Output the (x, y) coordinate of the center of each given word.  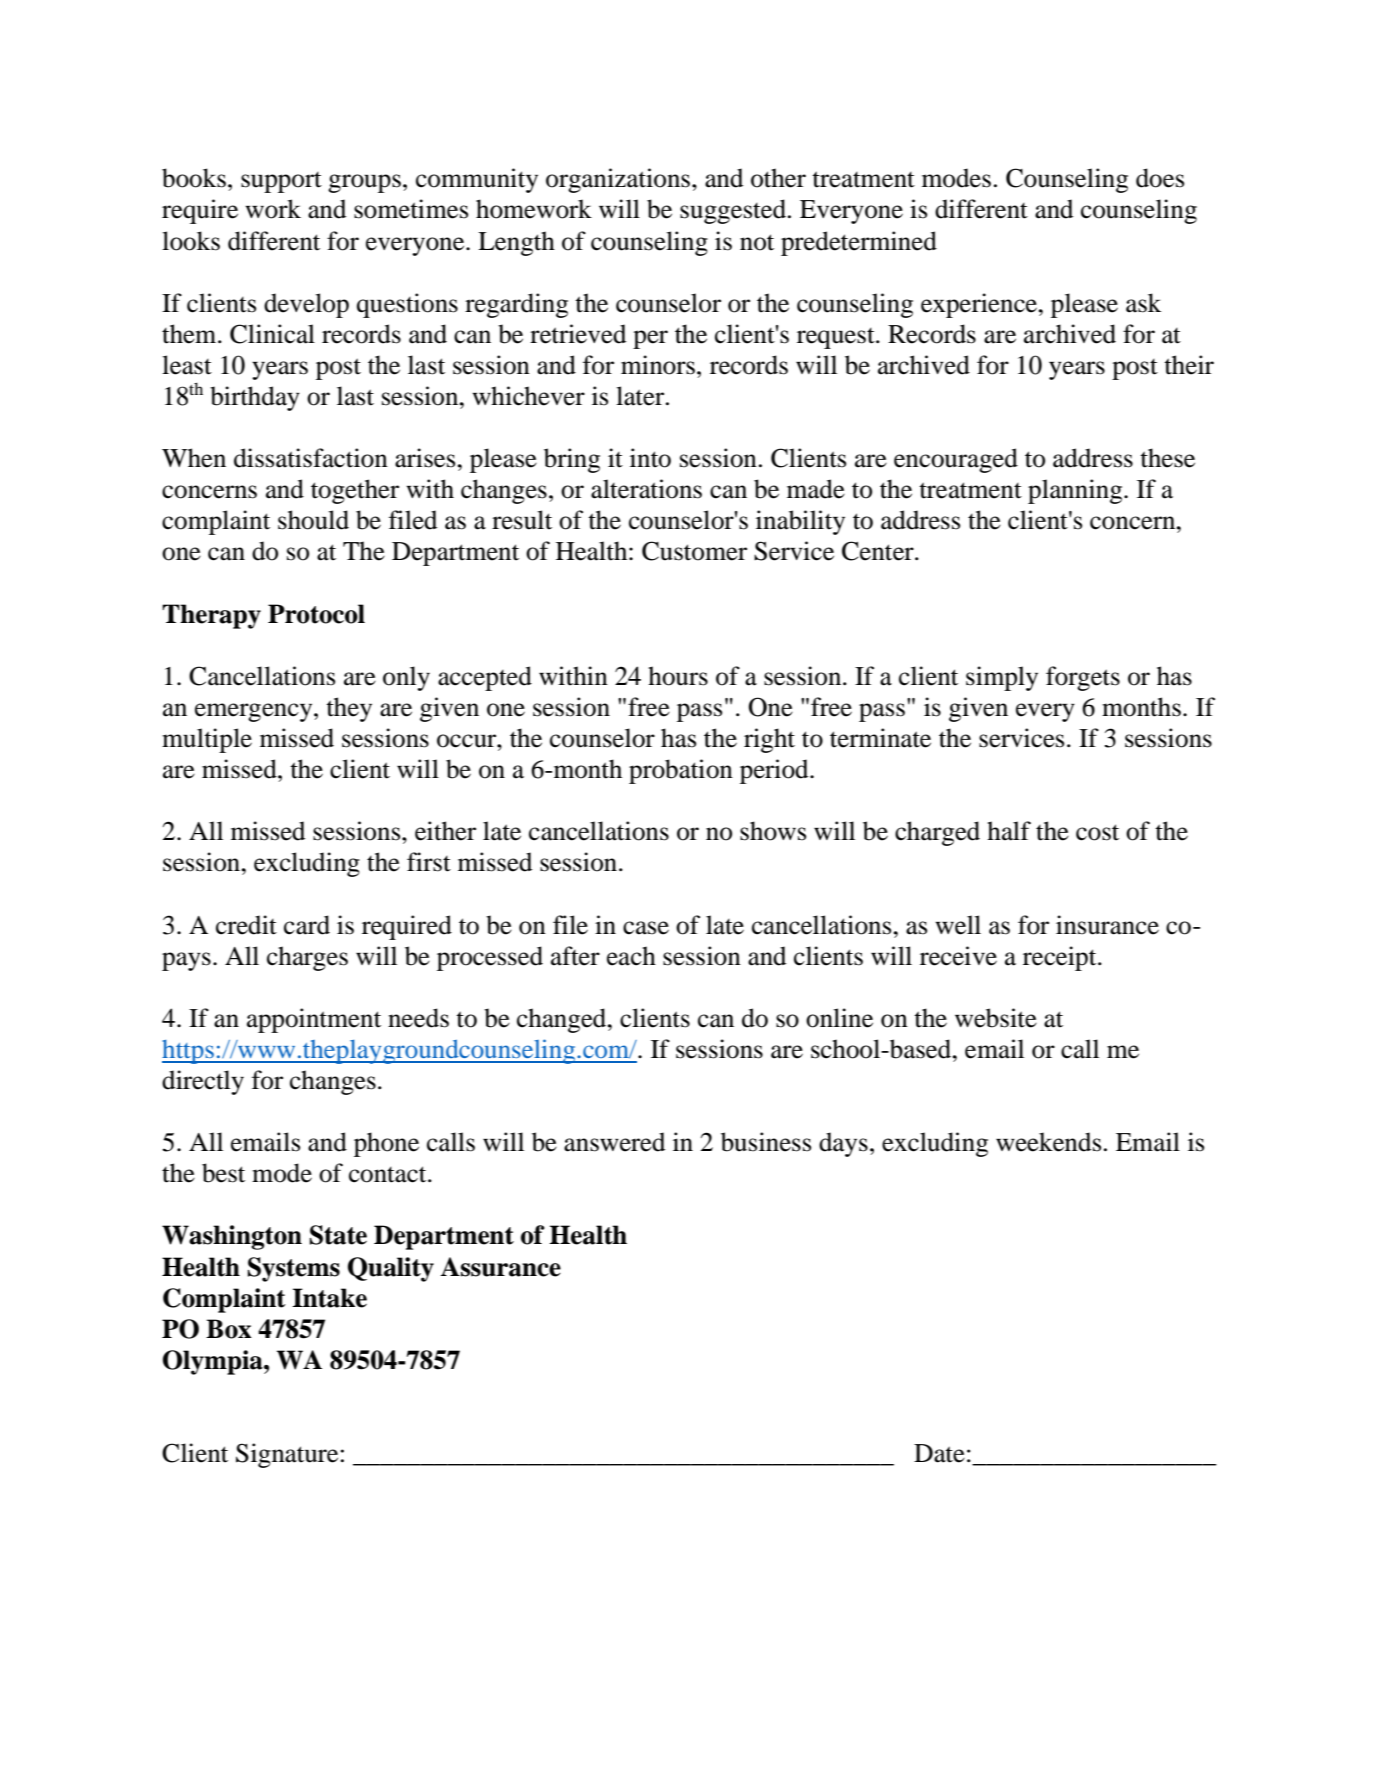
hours (678, 676)
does (1160, 178)
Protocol (316, 614)
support (281, 182)
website (996, 1018)
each (631, 956)
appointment (314, 1020)
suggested (733, 211)
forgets (1083, 678)
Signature (287, 1455)
